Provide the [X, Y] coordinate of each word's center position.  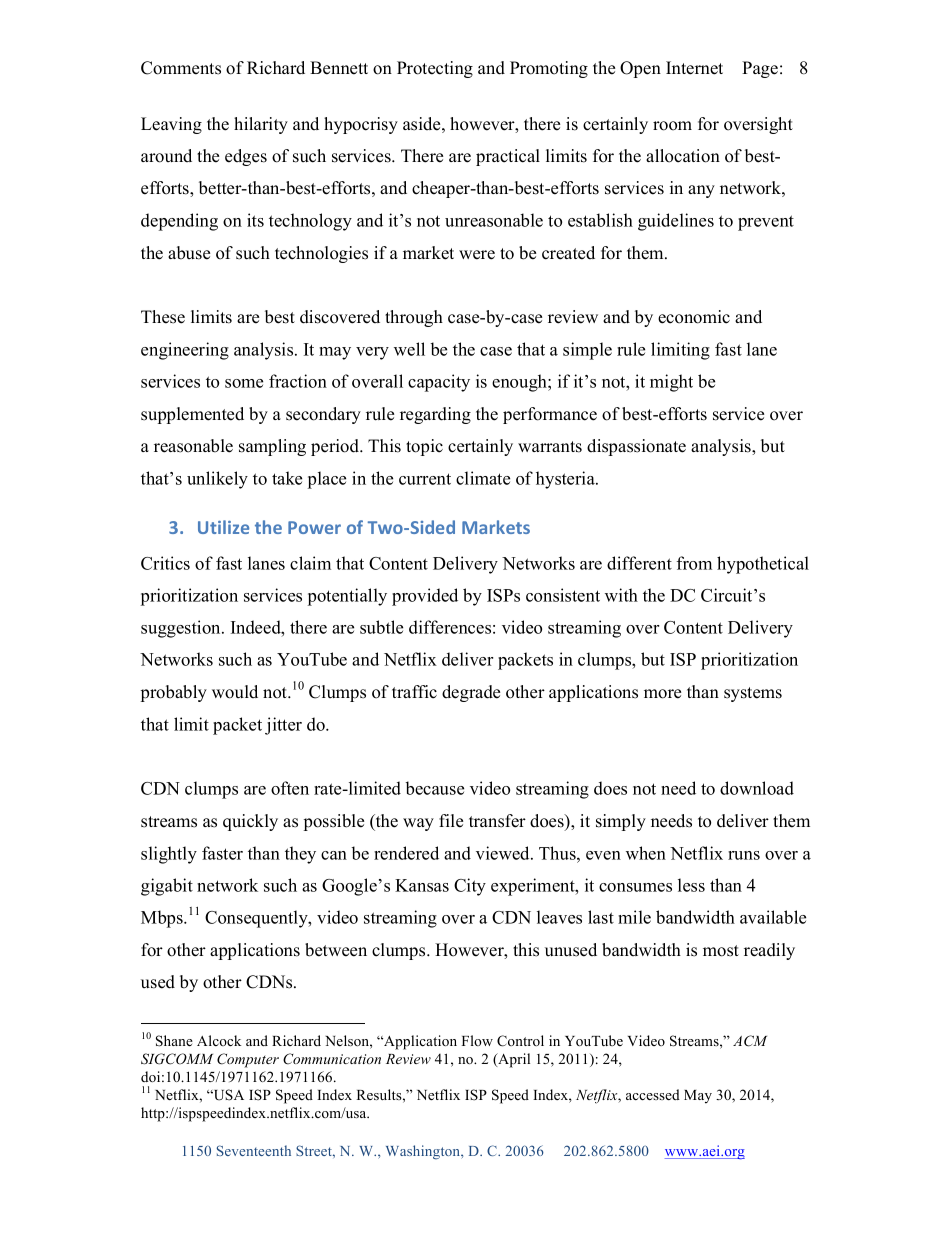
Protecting [435, 69]
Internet [694, 68]
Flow [477, 1040]
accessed [653, 1094]
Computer [248, 1060]
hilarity [261, 125]
